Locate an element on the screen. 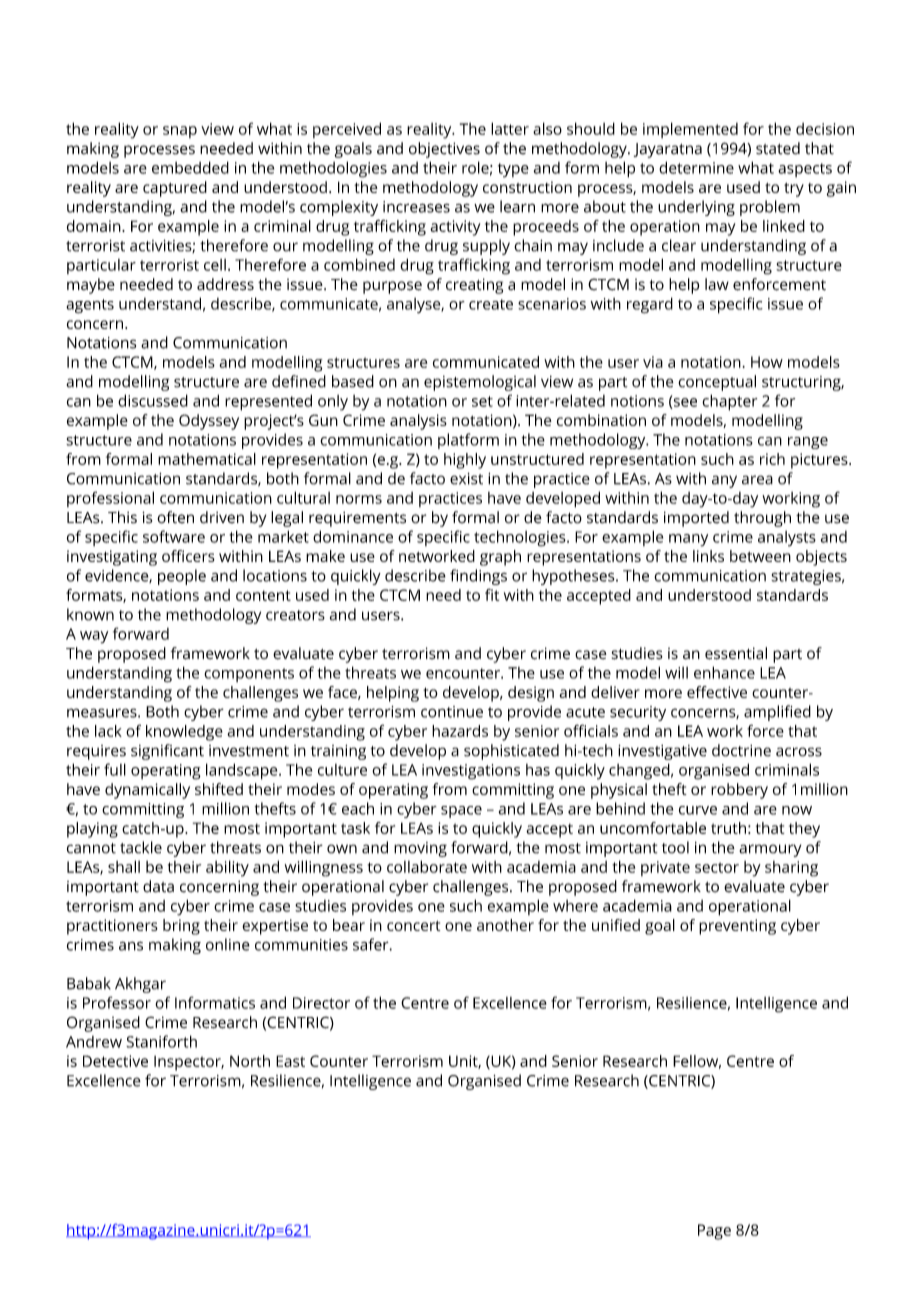  components is located at coordinates (249, 675).
